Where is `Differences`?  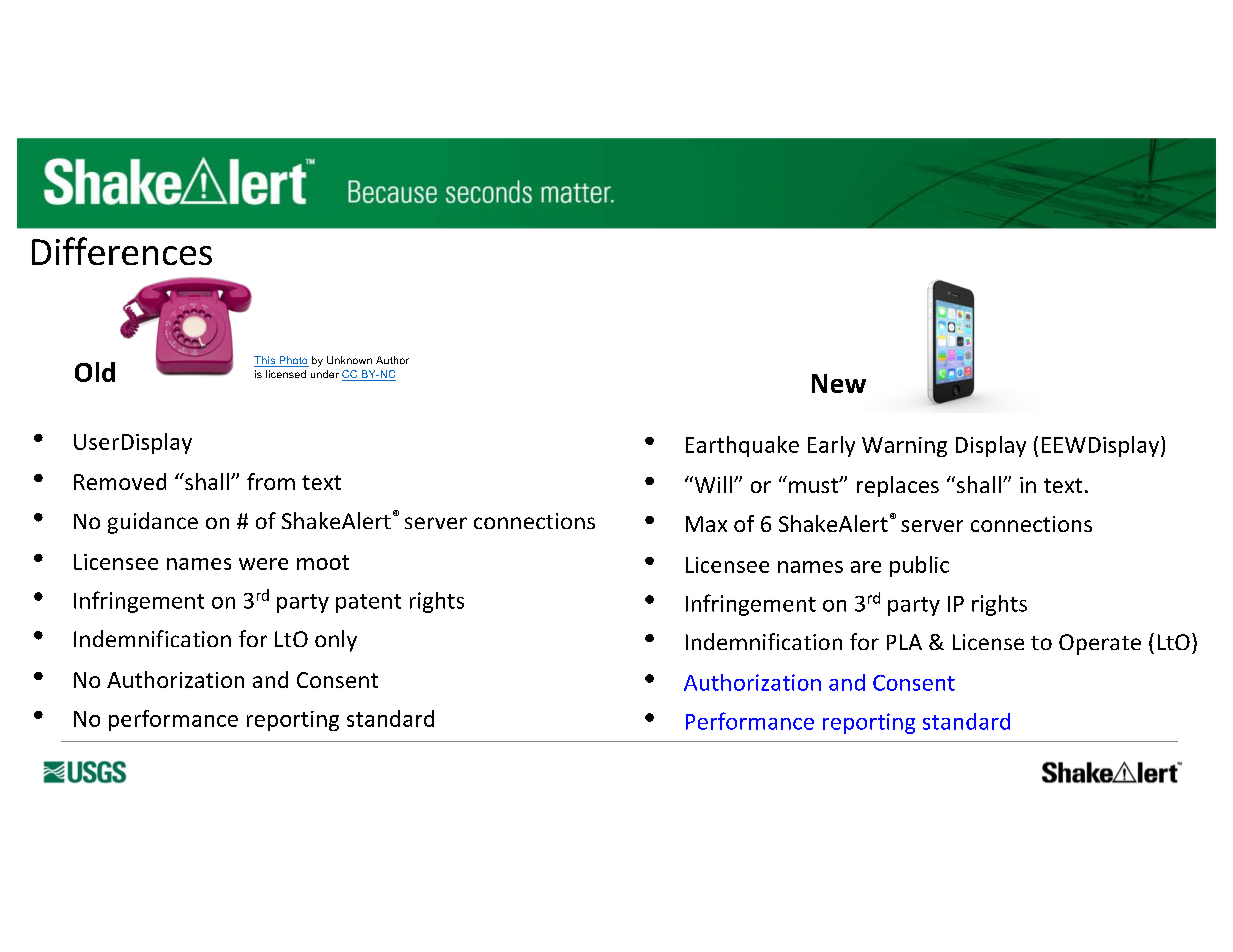 Differences is located at coordinates (122, 251).
